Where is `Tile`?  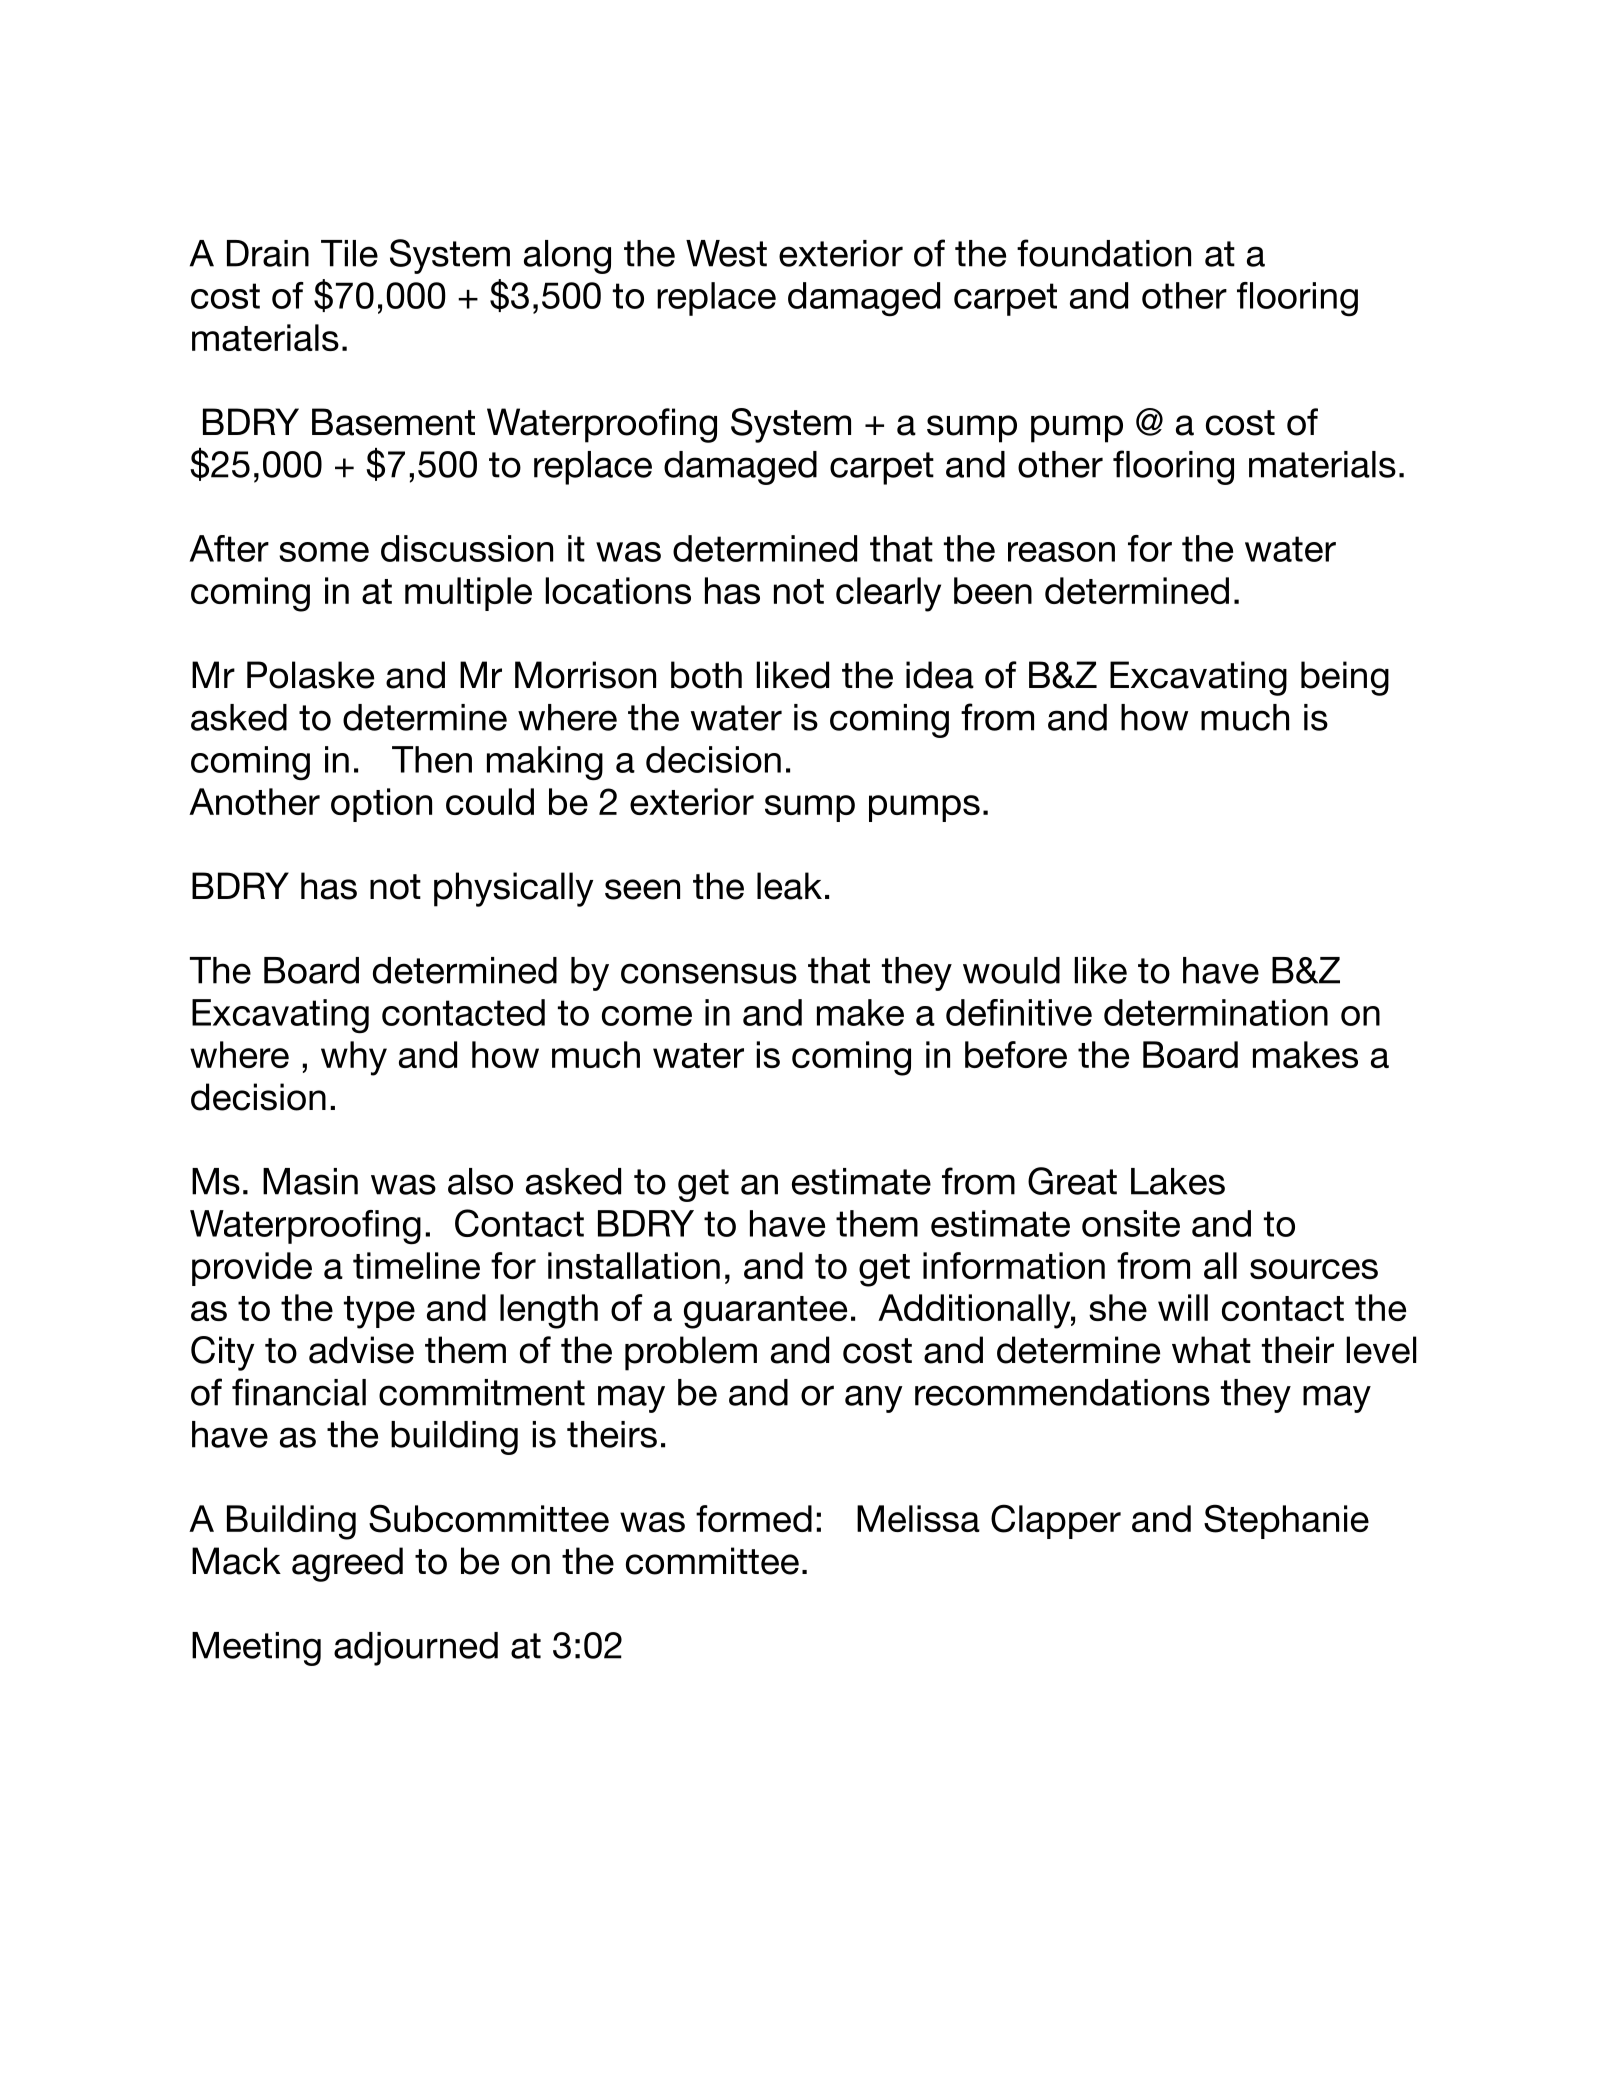 Tile is located at coordinates (349, 253).
